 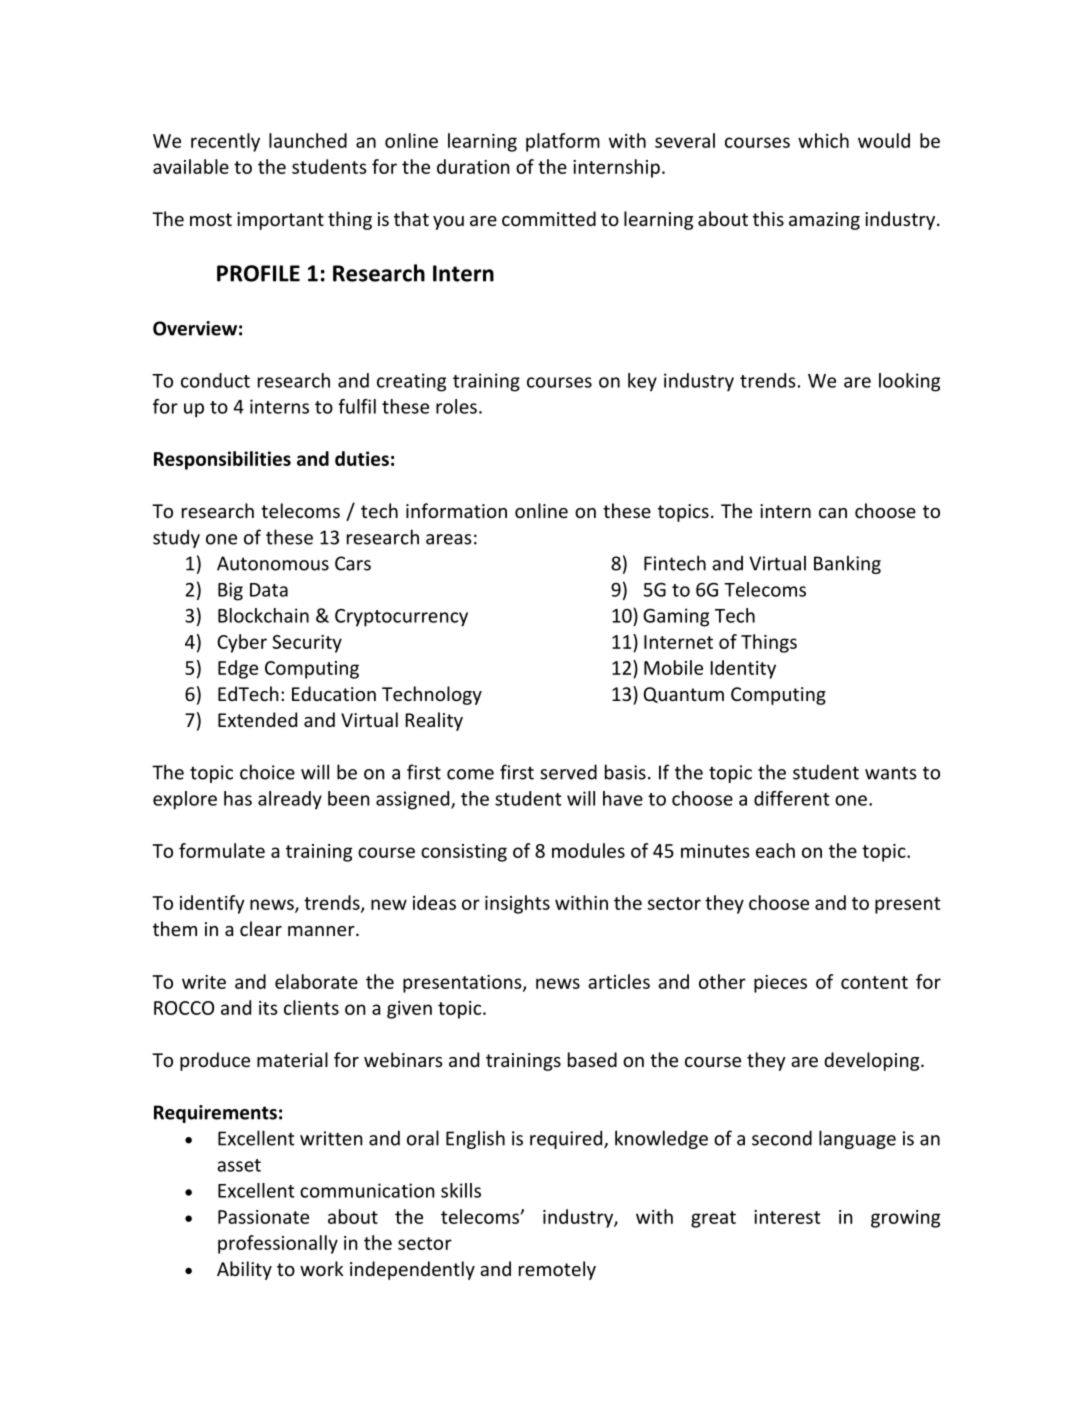 I want to click on recently, so click(x=225, y=142).
